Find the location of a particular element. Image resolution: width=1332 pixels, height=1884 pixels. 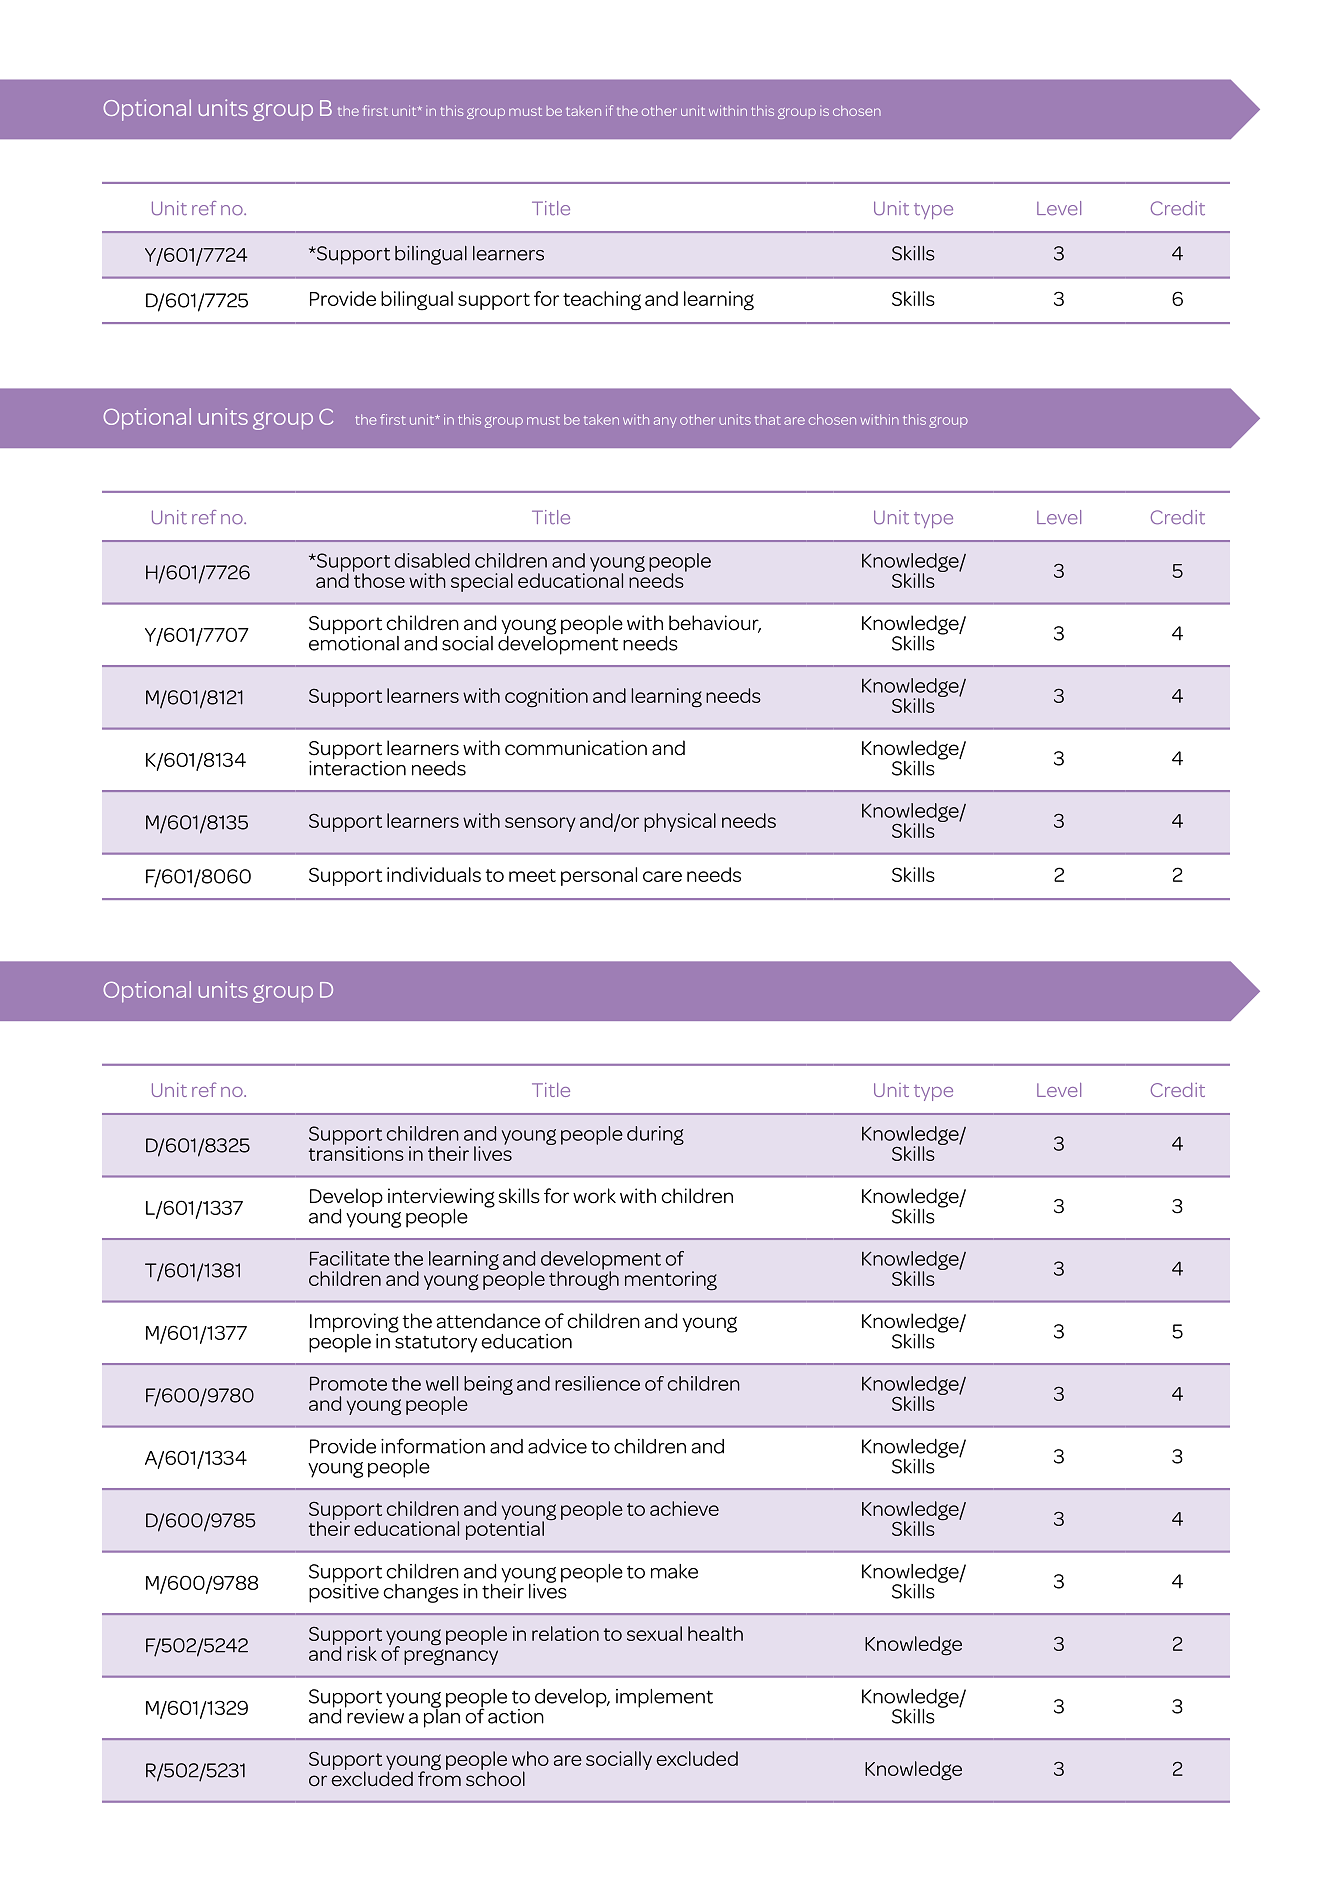

that is located at coordinates (768, 420).
